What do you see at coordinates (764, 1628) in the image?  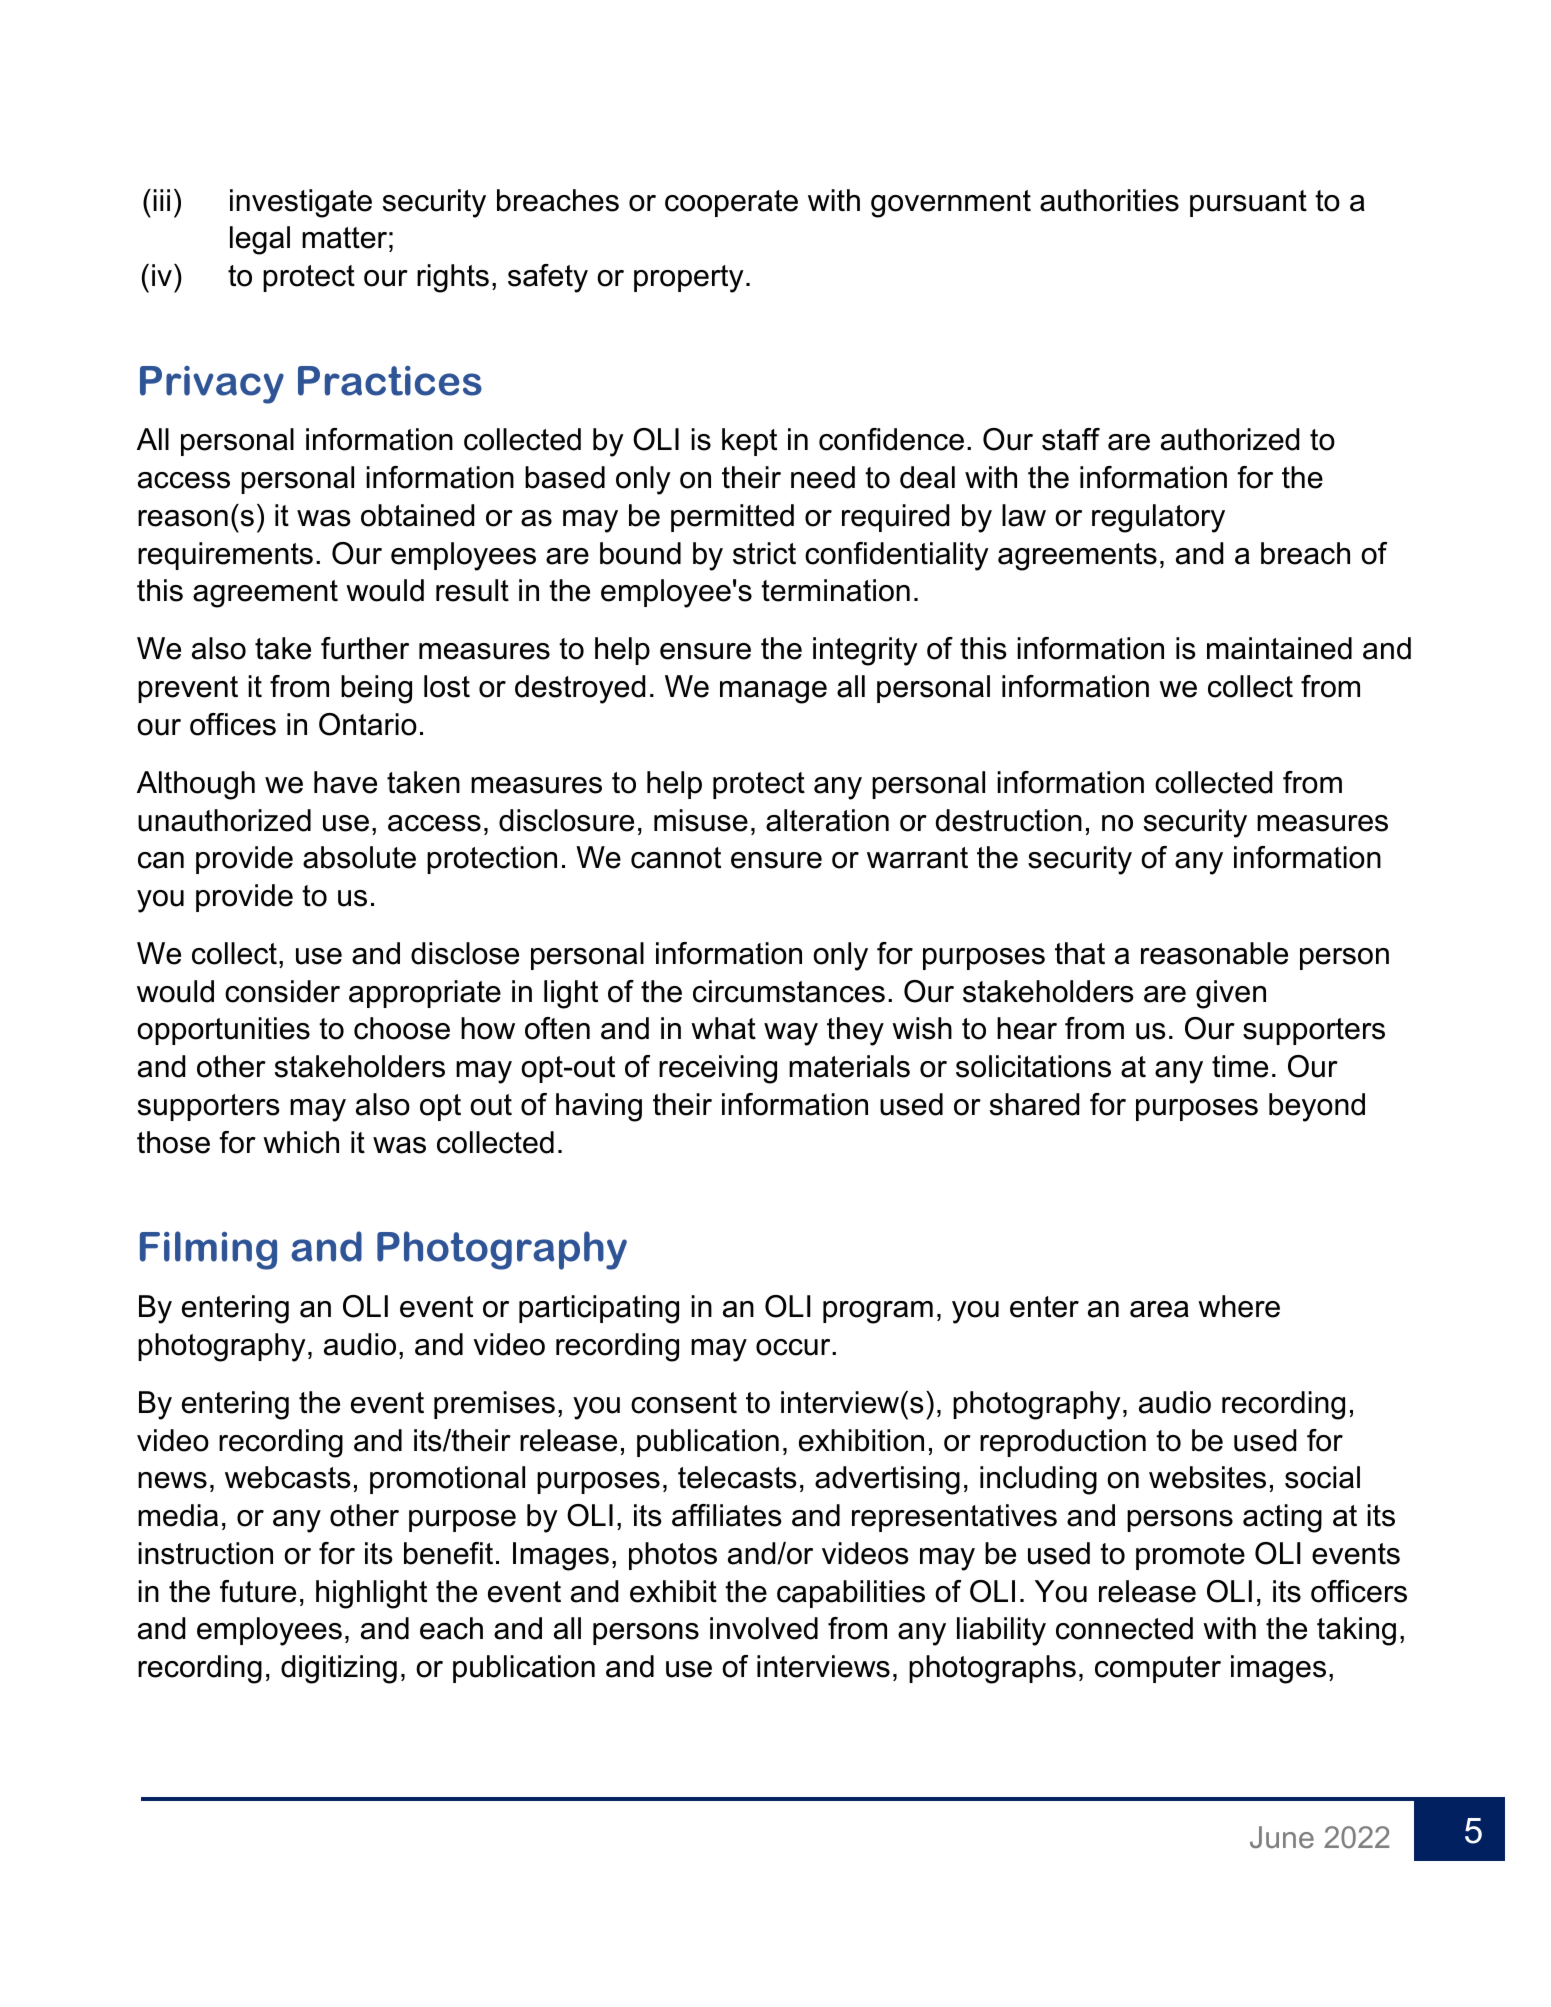 I see `involved` at bounding box center [764, 1628].
